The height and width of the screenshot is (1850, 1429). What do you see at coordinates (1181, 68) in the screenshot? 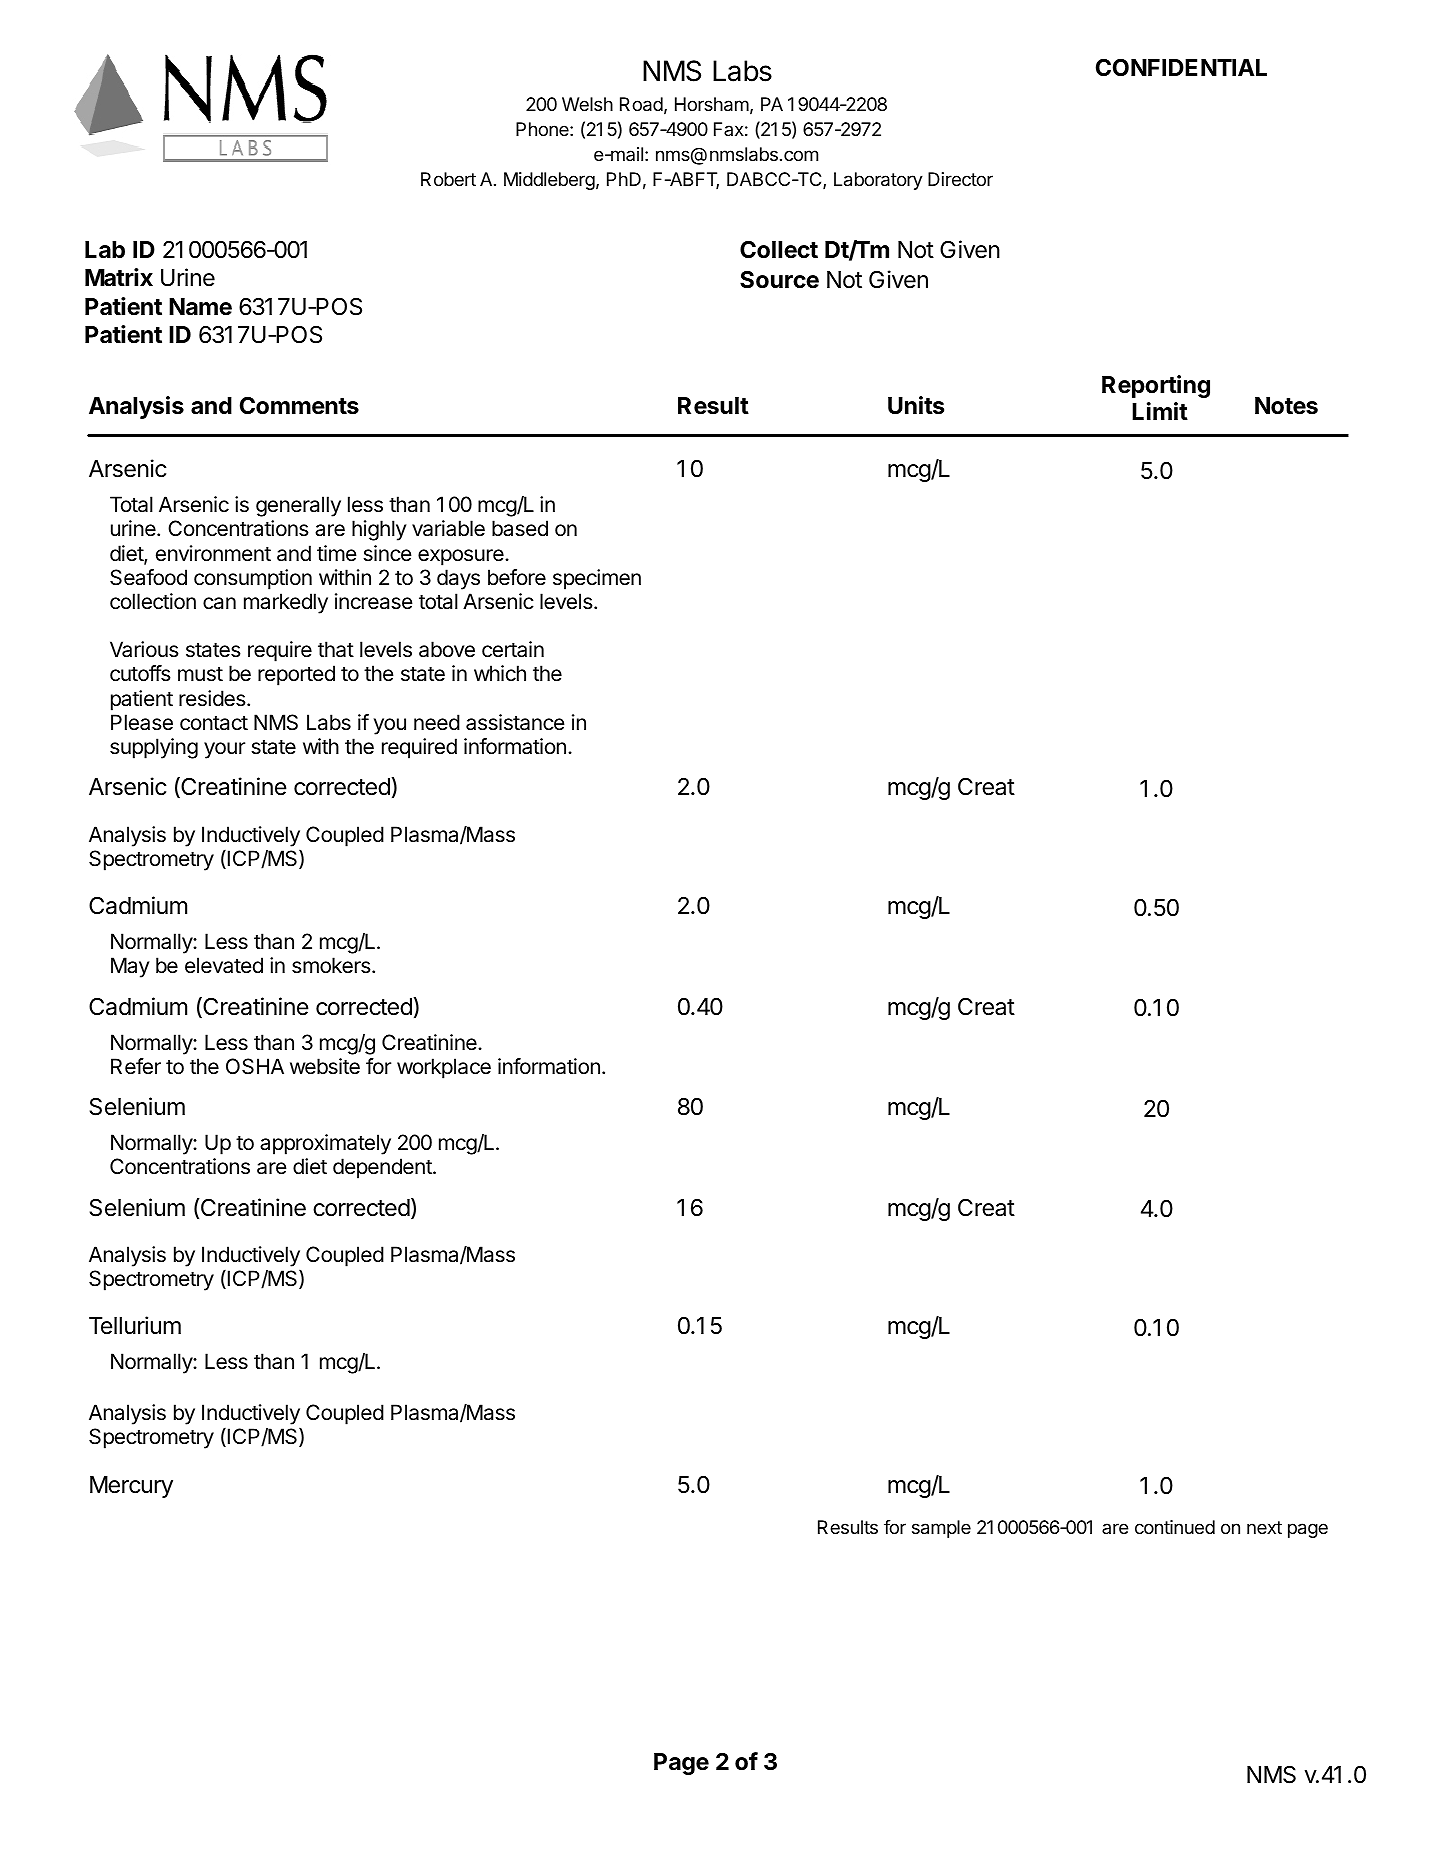
I see `CONFIDENTIAL` at bounding box center [1181, 68].
